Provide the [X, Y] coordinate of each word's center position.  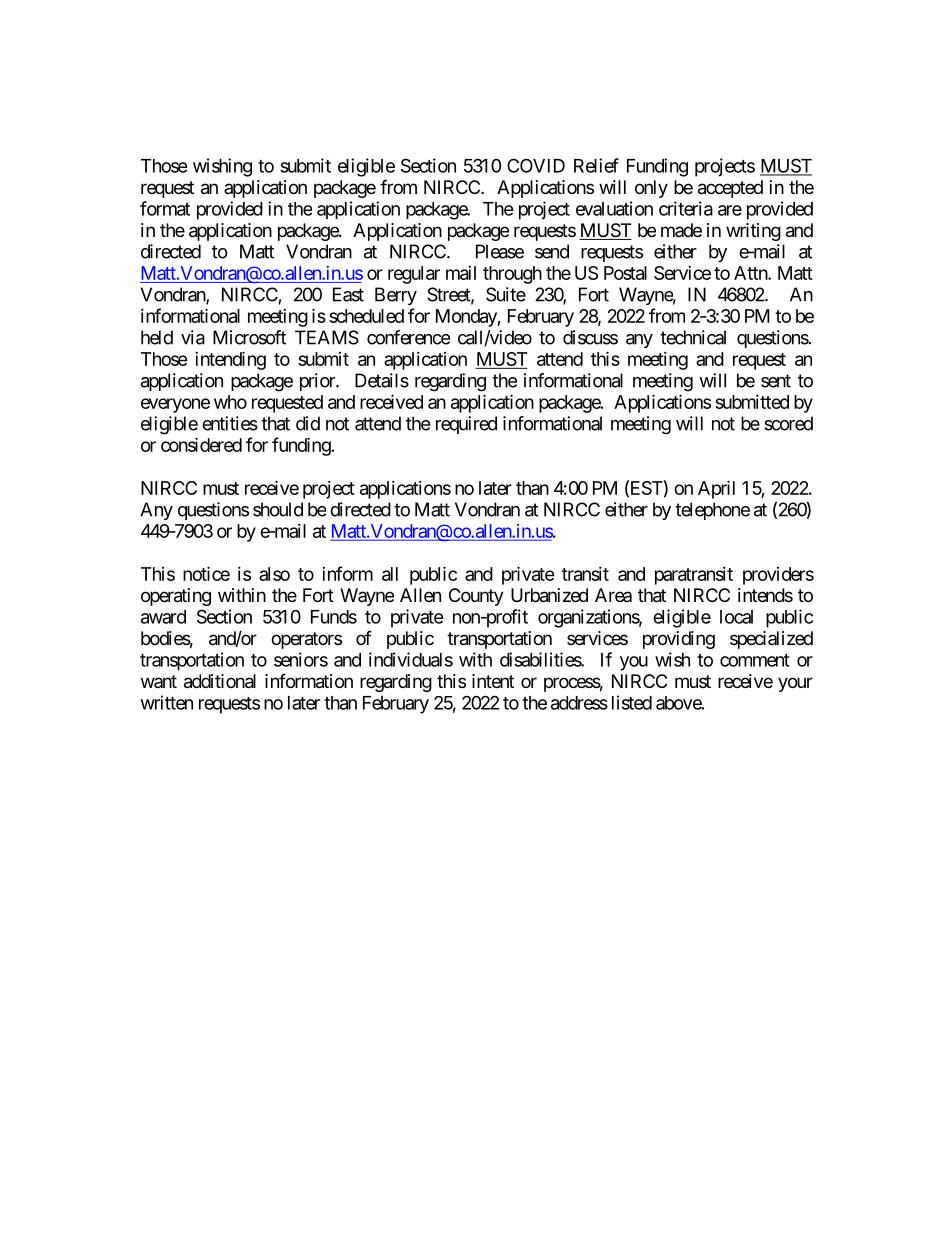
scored [788, 423]
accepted [730, 189]
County [476, 597]
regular [414, 275]
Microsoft [249, 337]
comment [755, 660]
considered [201, 444]
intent [493, 681]
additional [220, 681]
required [466, 425]
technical [693, 337]
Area [613, 595]
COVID [536, 165]
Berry [396, 296]
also [274, 574]
